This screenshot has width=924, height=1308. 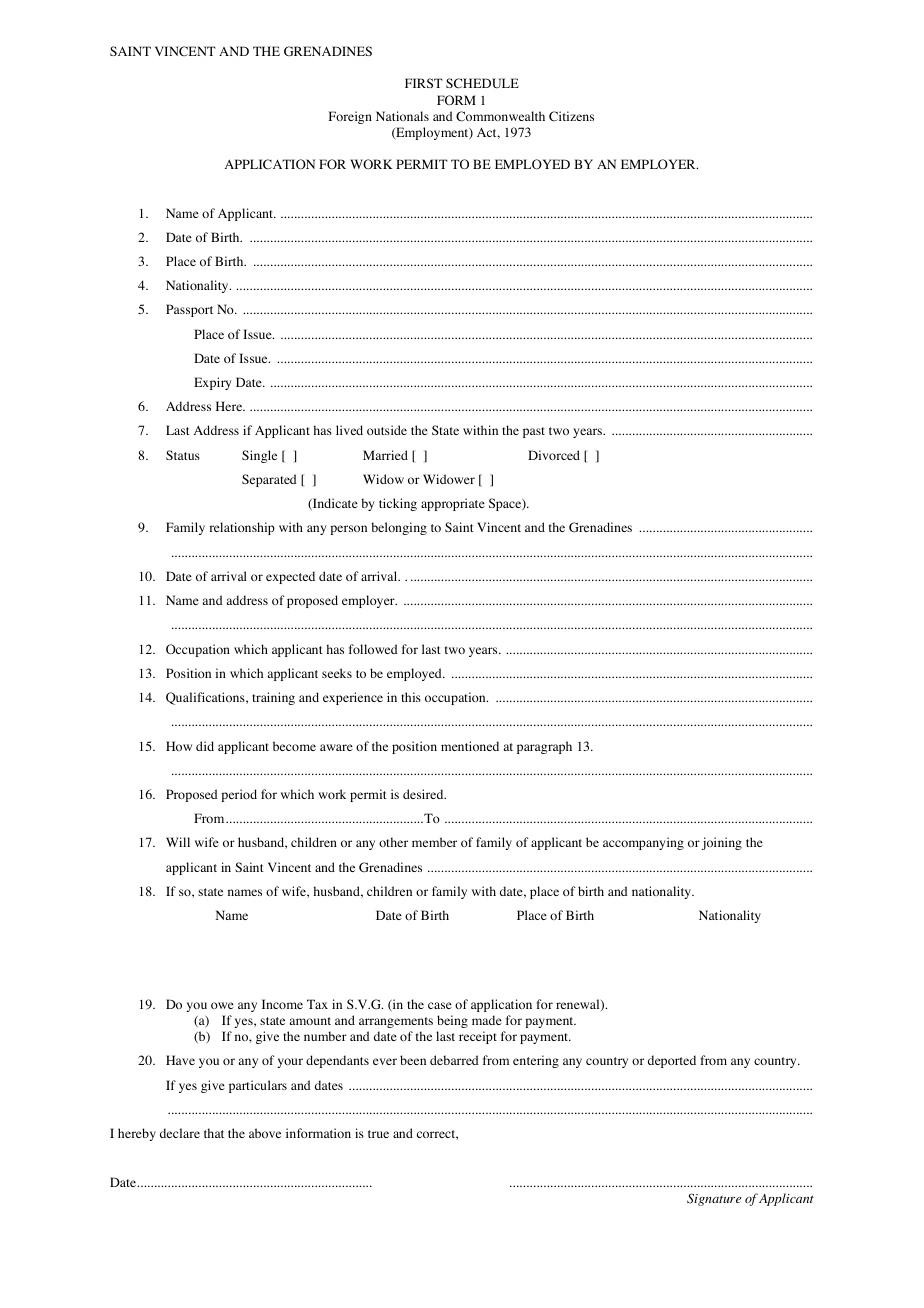 I want to click on FIRST, so click(x=424, y=83).
